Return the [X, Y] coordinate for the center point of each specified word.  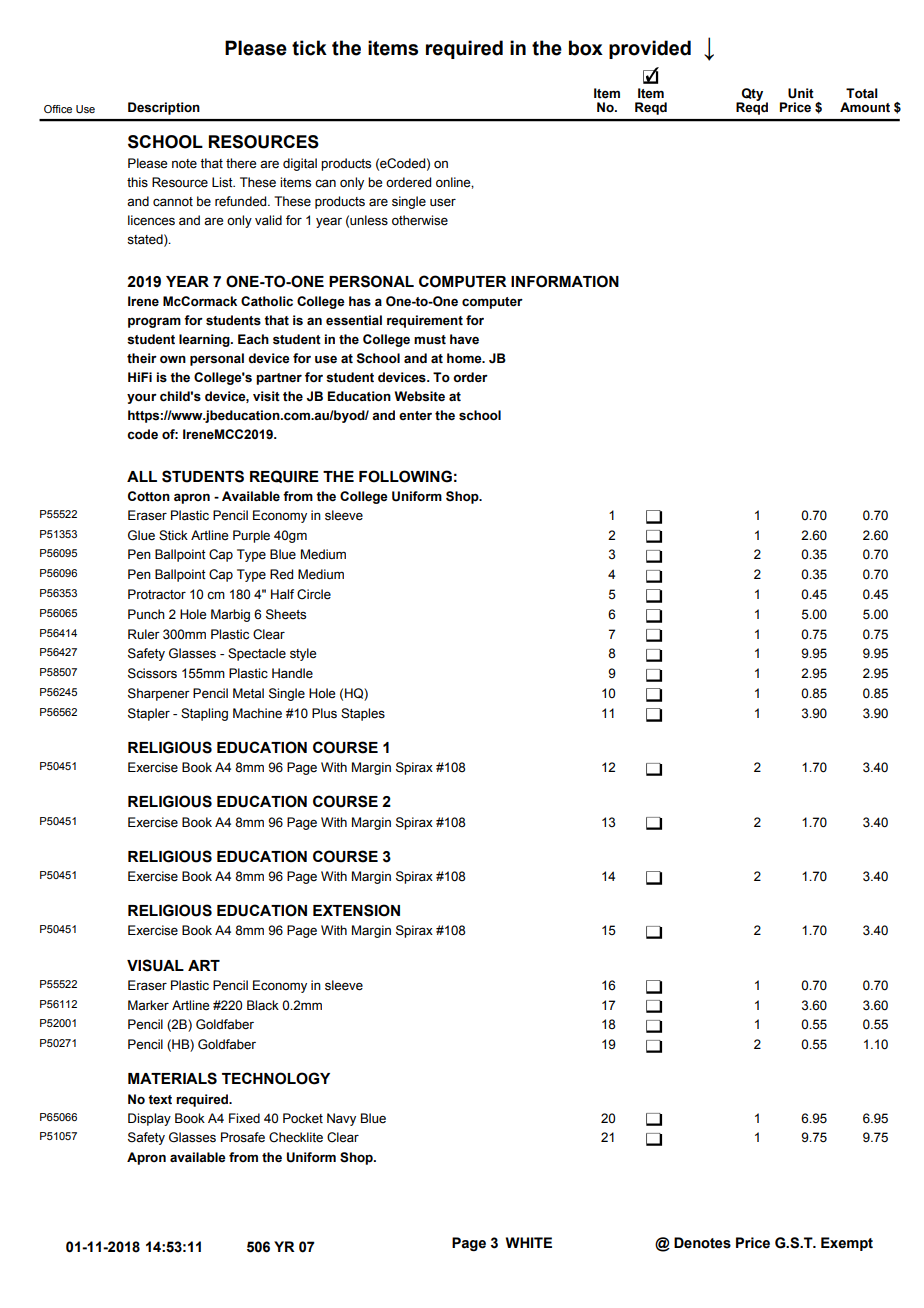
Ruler [144, 634]
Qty [751, 95]
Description [164, 108]
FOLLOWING [405, 476]
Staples [363, 714]
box [586, 48]
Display [149, 1119]
